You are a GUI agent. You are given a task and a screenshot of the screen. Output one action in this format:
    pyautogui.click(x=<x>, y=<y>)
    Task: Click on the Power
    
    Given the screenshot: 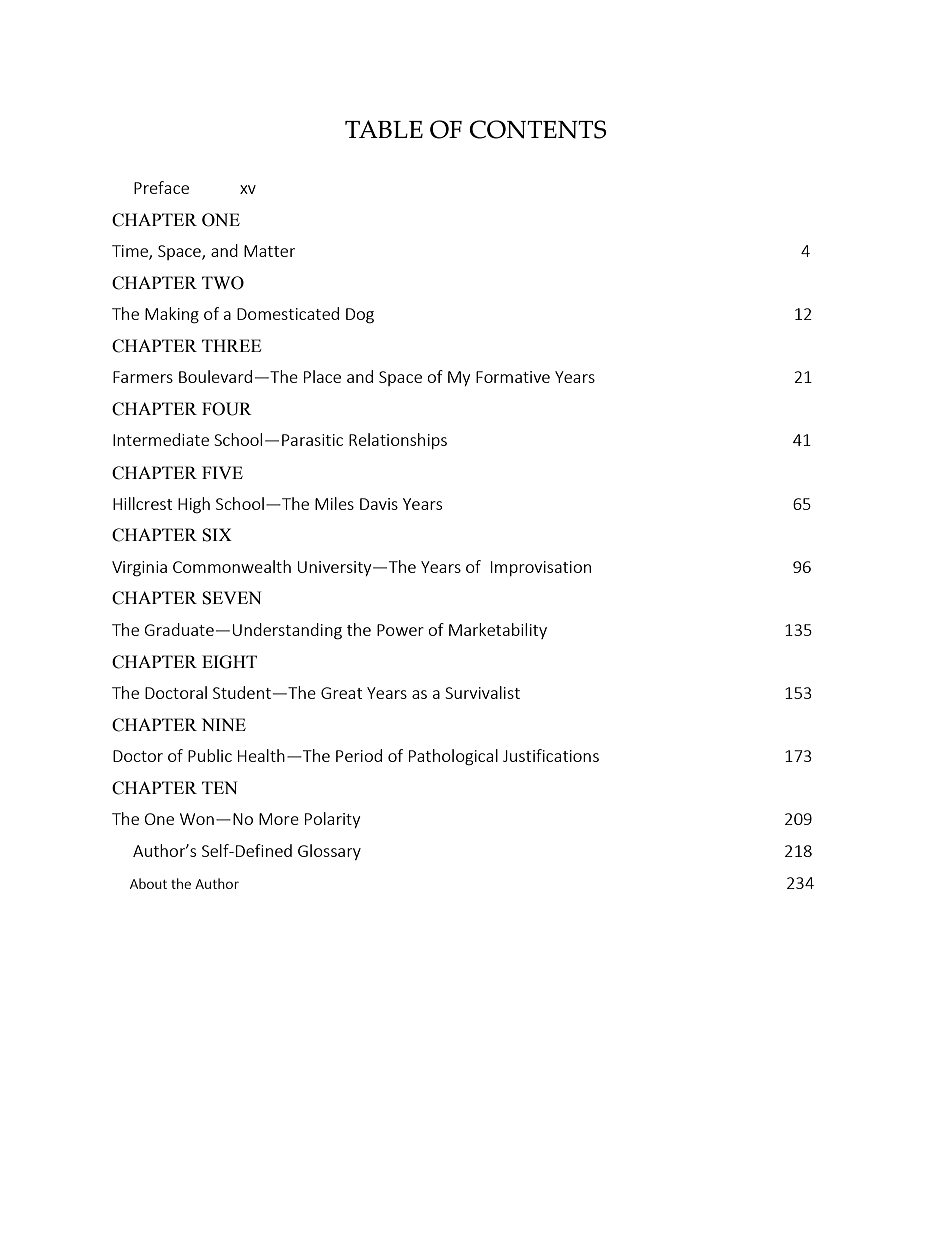 What is the action you would take?
    pyautogui.click(x=400, y=630)
